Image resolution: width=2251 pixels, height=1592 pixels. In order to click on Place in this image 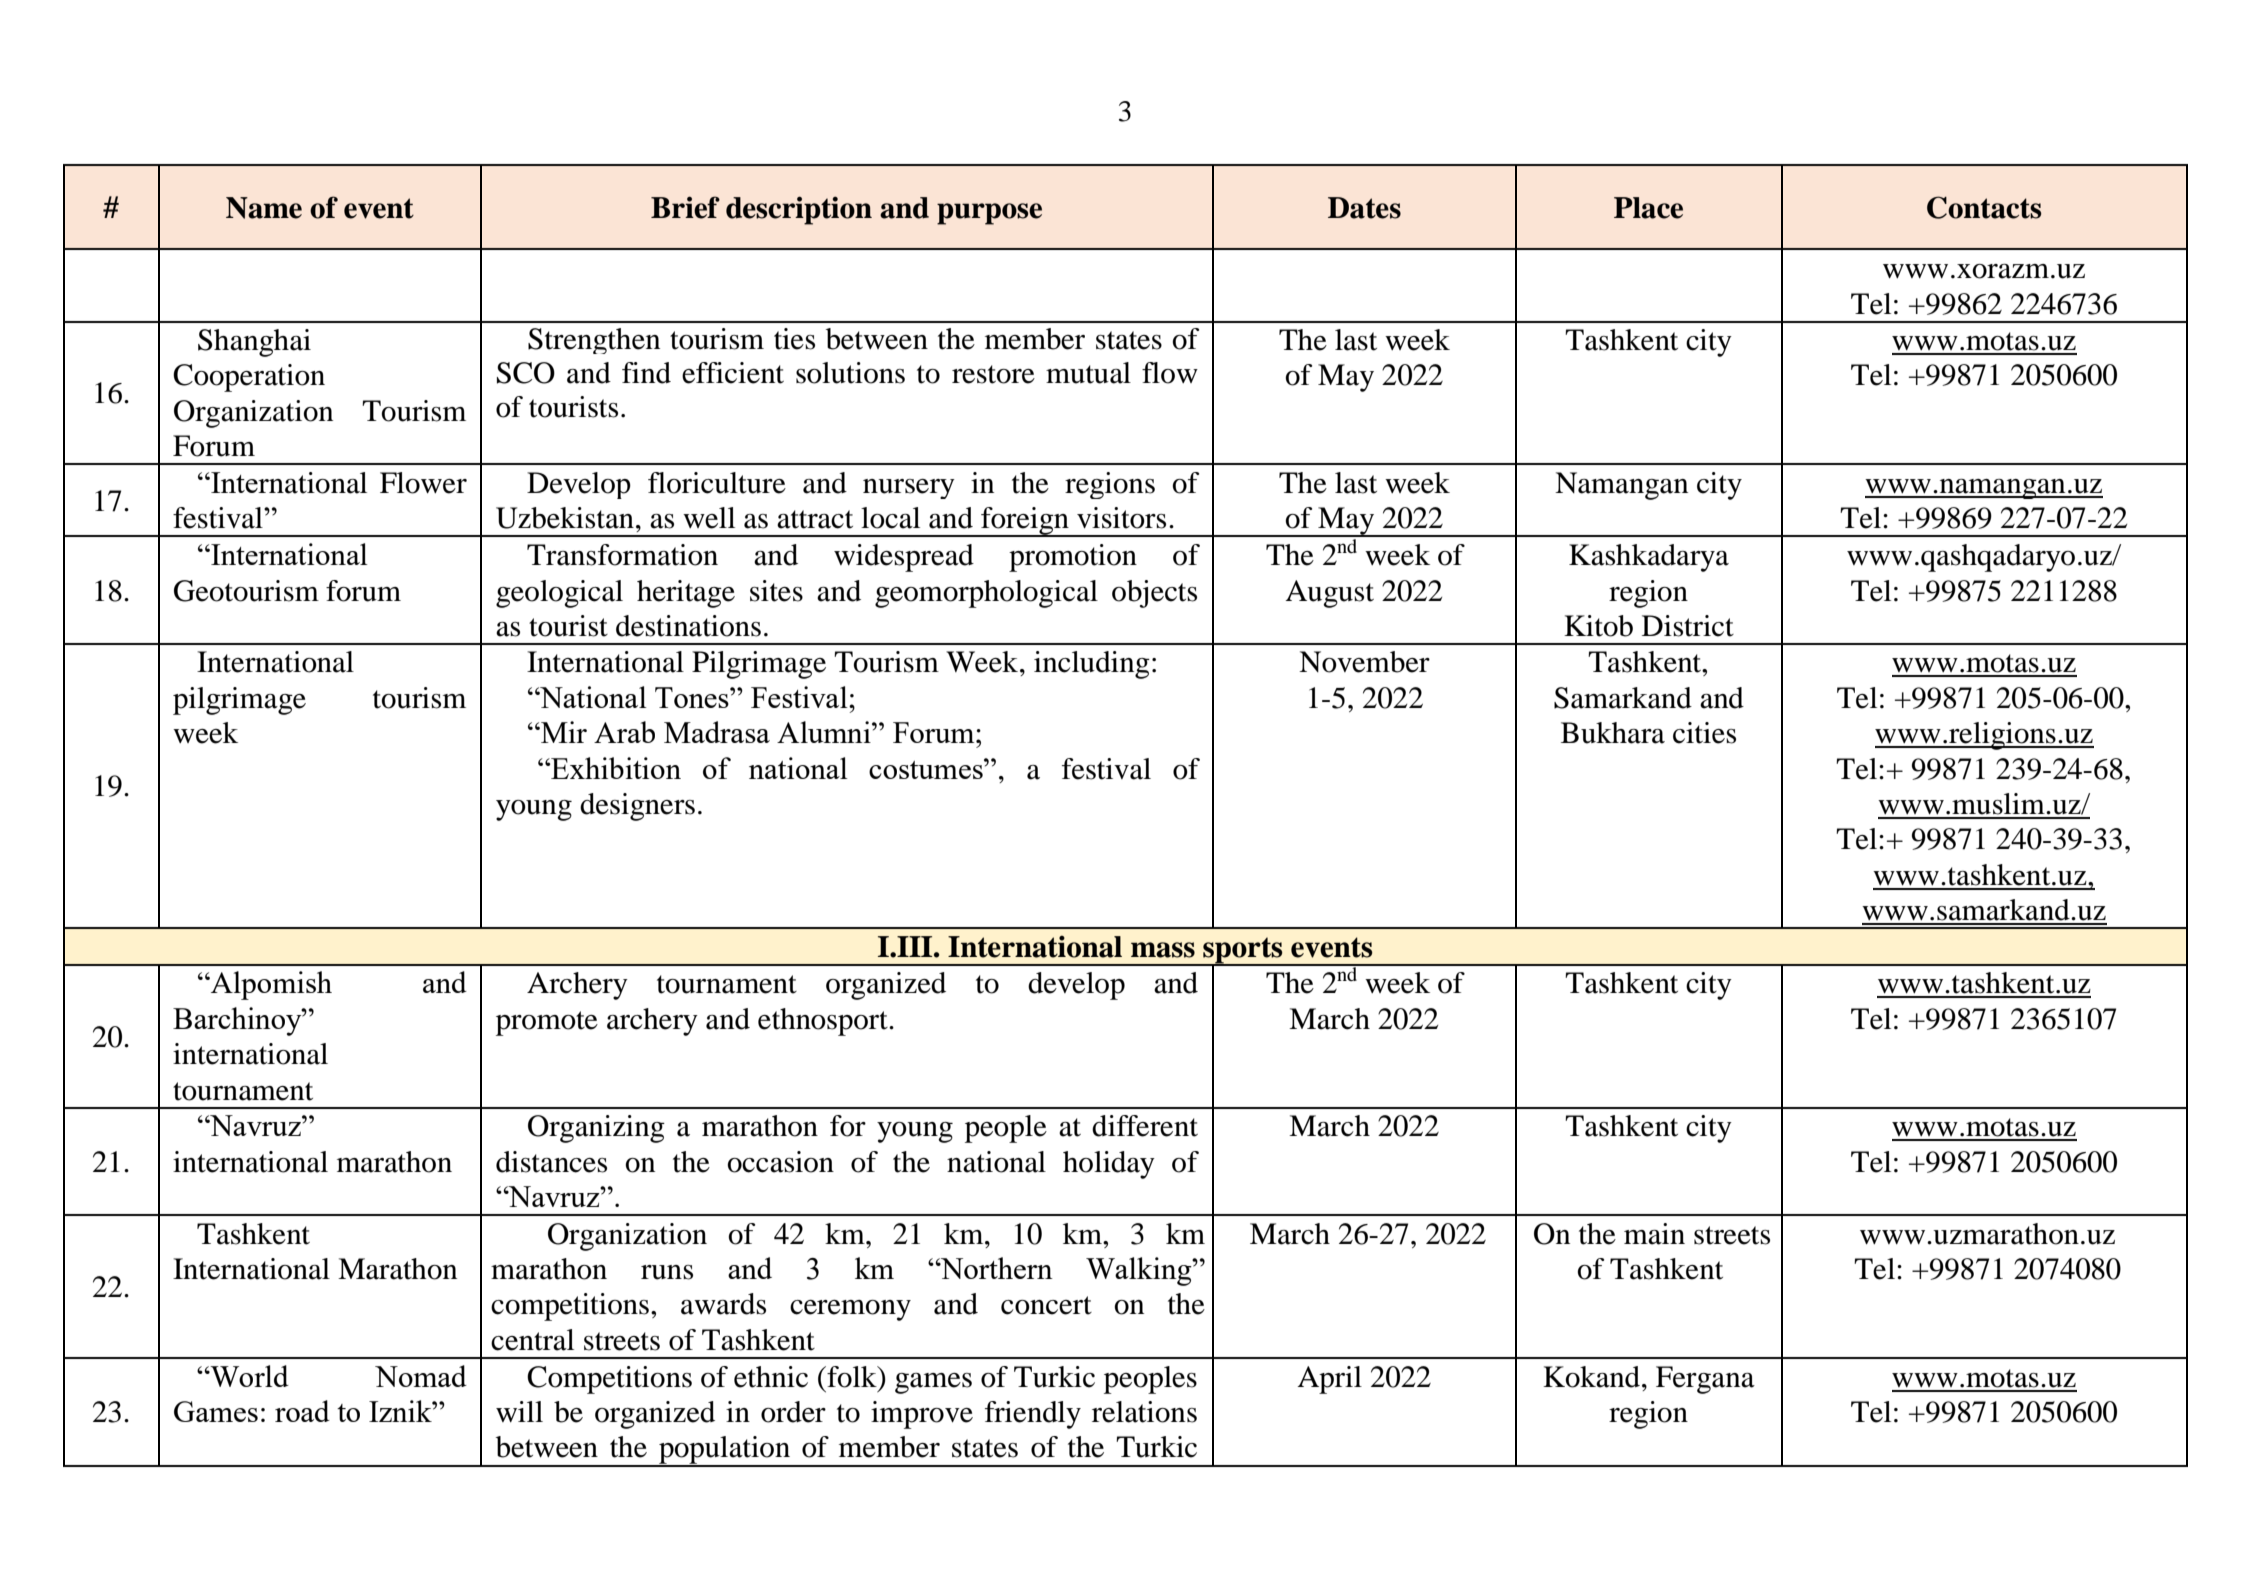, I will do `click(1648, 208)`.
